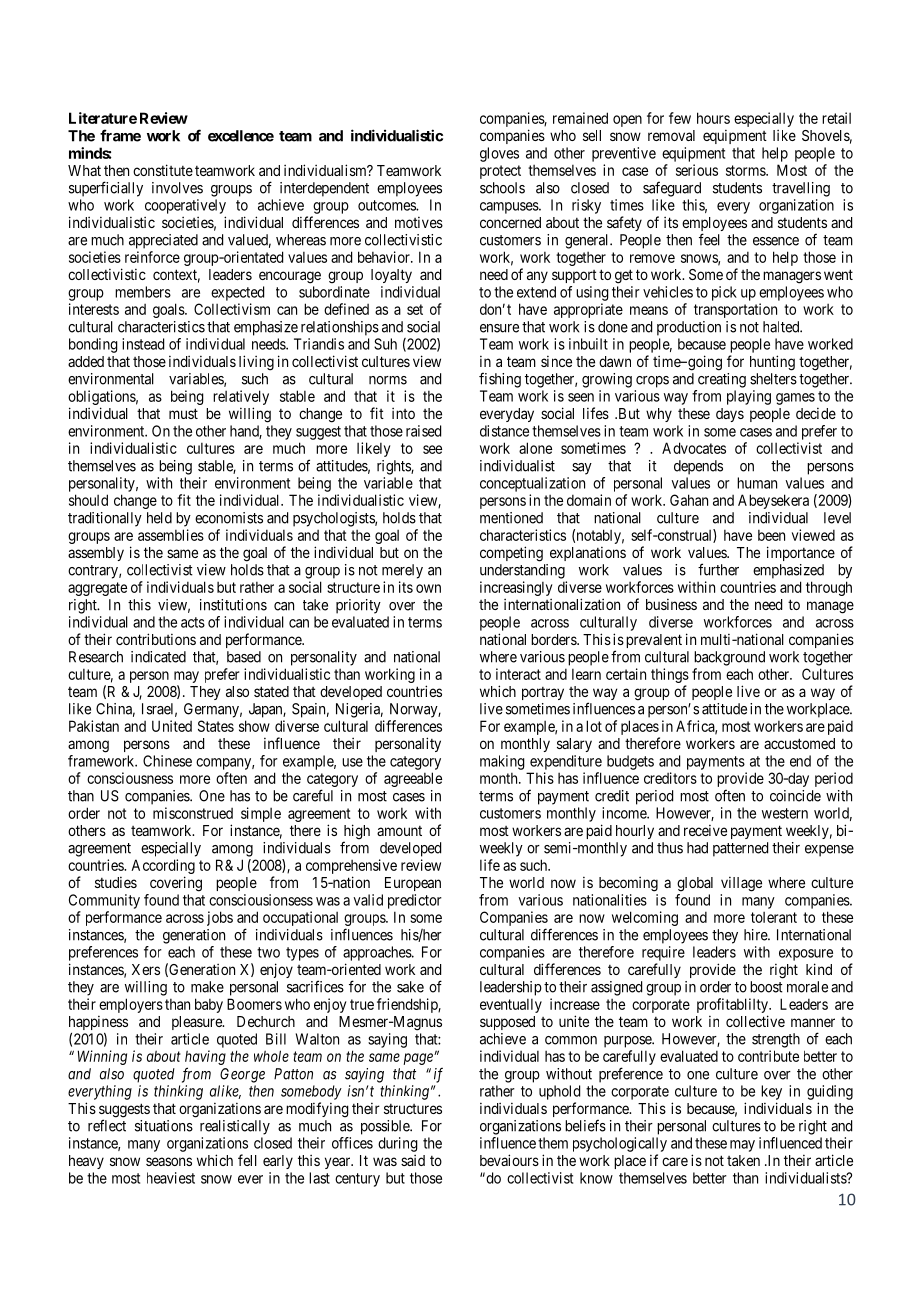  What do you see at coordinates (500, 380) in the document?
I see `fishing` at bounding box center [500, 380].
